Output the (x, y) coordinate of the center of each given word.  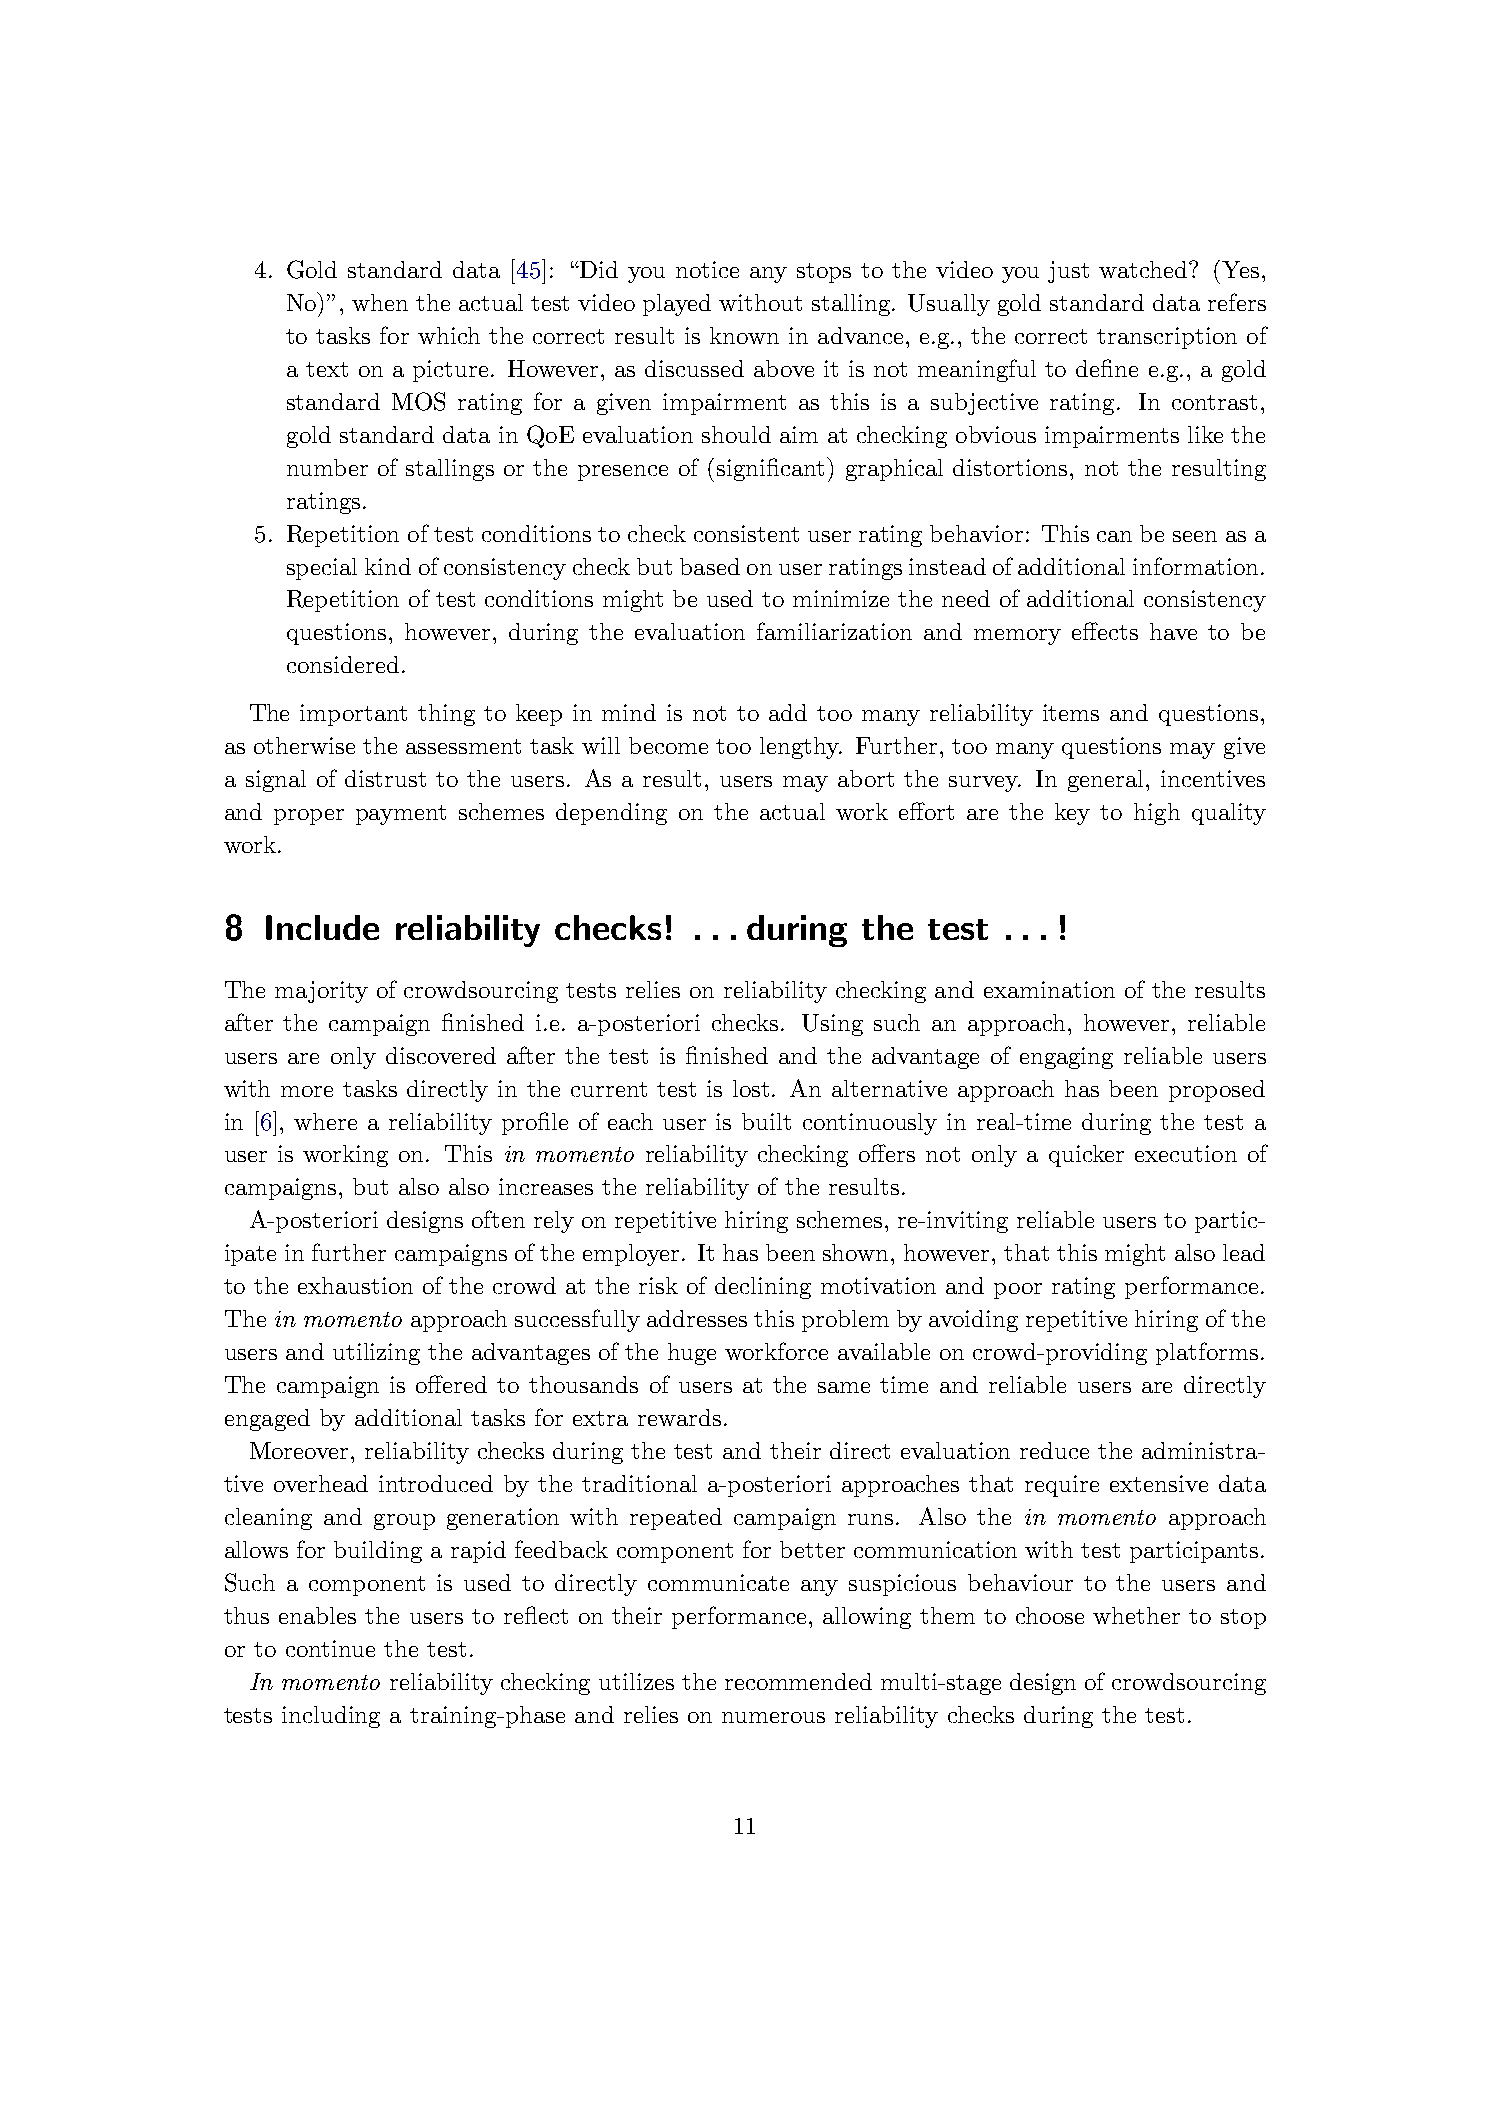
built (766, 1121)
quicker (1086, 1156)
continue (330, 1648)
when (380, 302)
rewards (679, 1417)
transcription (1167, 338)
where (325, 1121)
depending (611, 814)
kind (388, 566)
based (710, 566)
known (744, 335)
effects (1105, 631)
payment (401, 815)
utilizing (376, 1354)
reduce (1054, 1450)
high (1157, 814)
